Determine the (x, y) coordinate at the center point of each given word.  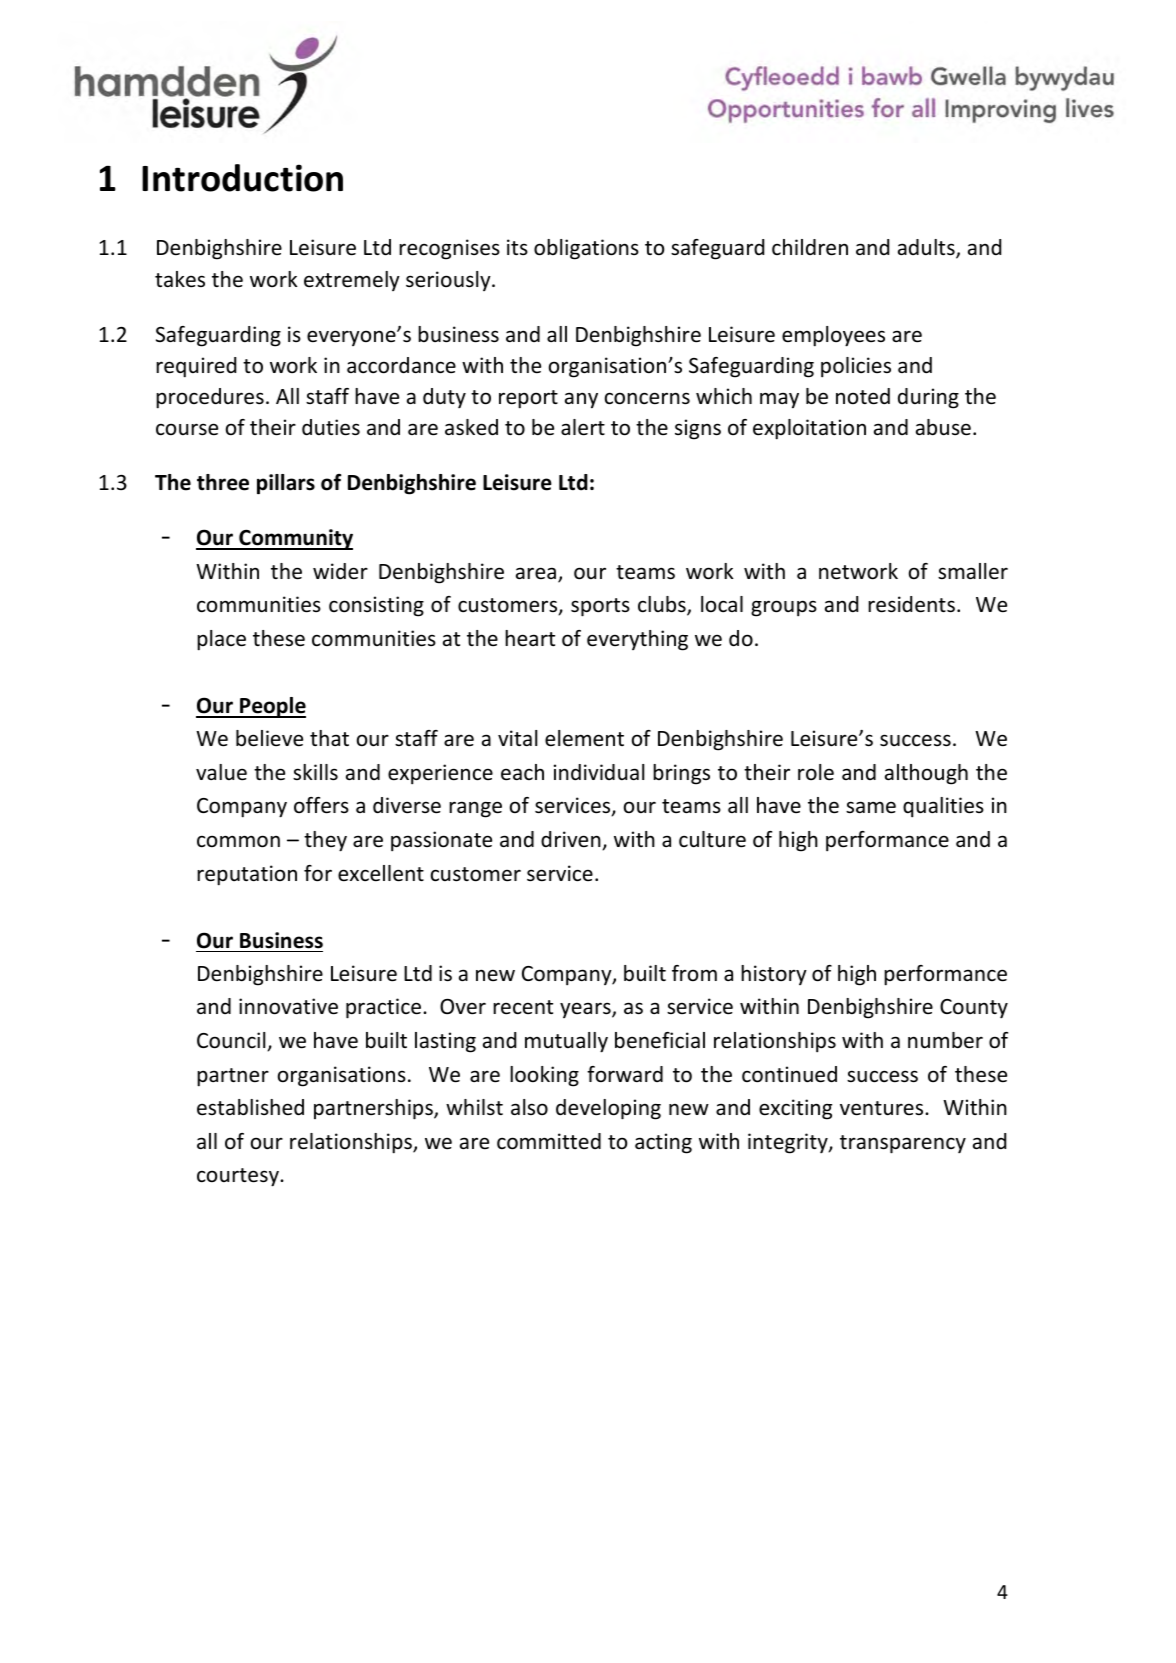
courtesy (239, 1177)
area (536, 573)
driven (572, 840)
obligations (586, 249)
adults (927, 249)
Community (295, 539)
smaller (973, 571)
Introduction (242, 178)
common (238, 841)
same (871, 807)
